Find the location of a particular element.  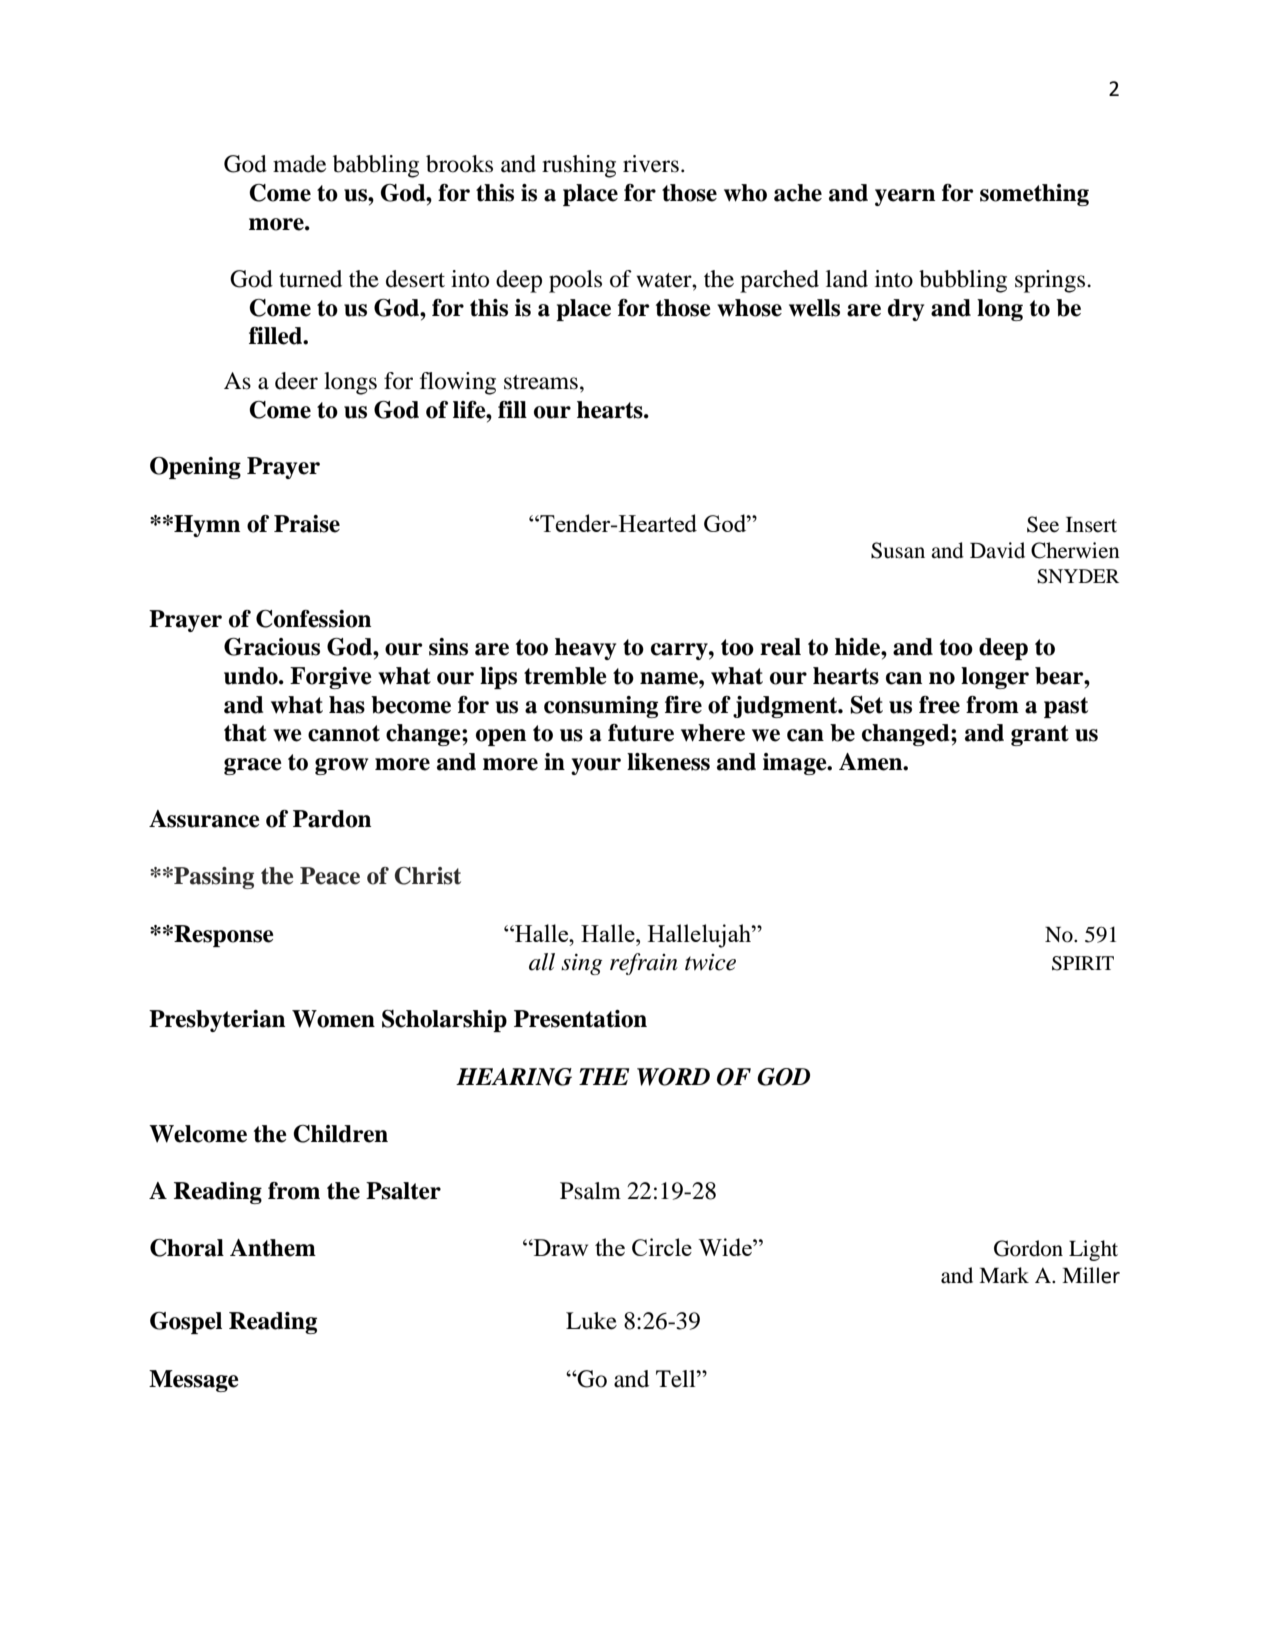

Women is located at coordinates (333, 1019).
